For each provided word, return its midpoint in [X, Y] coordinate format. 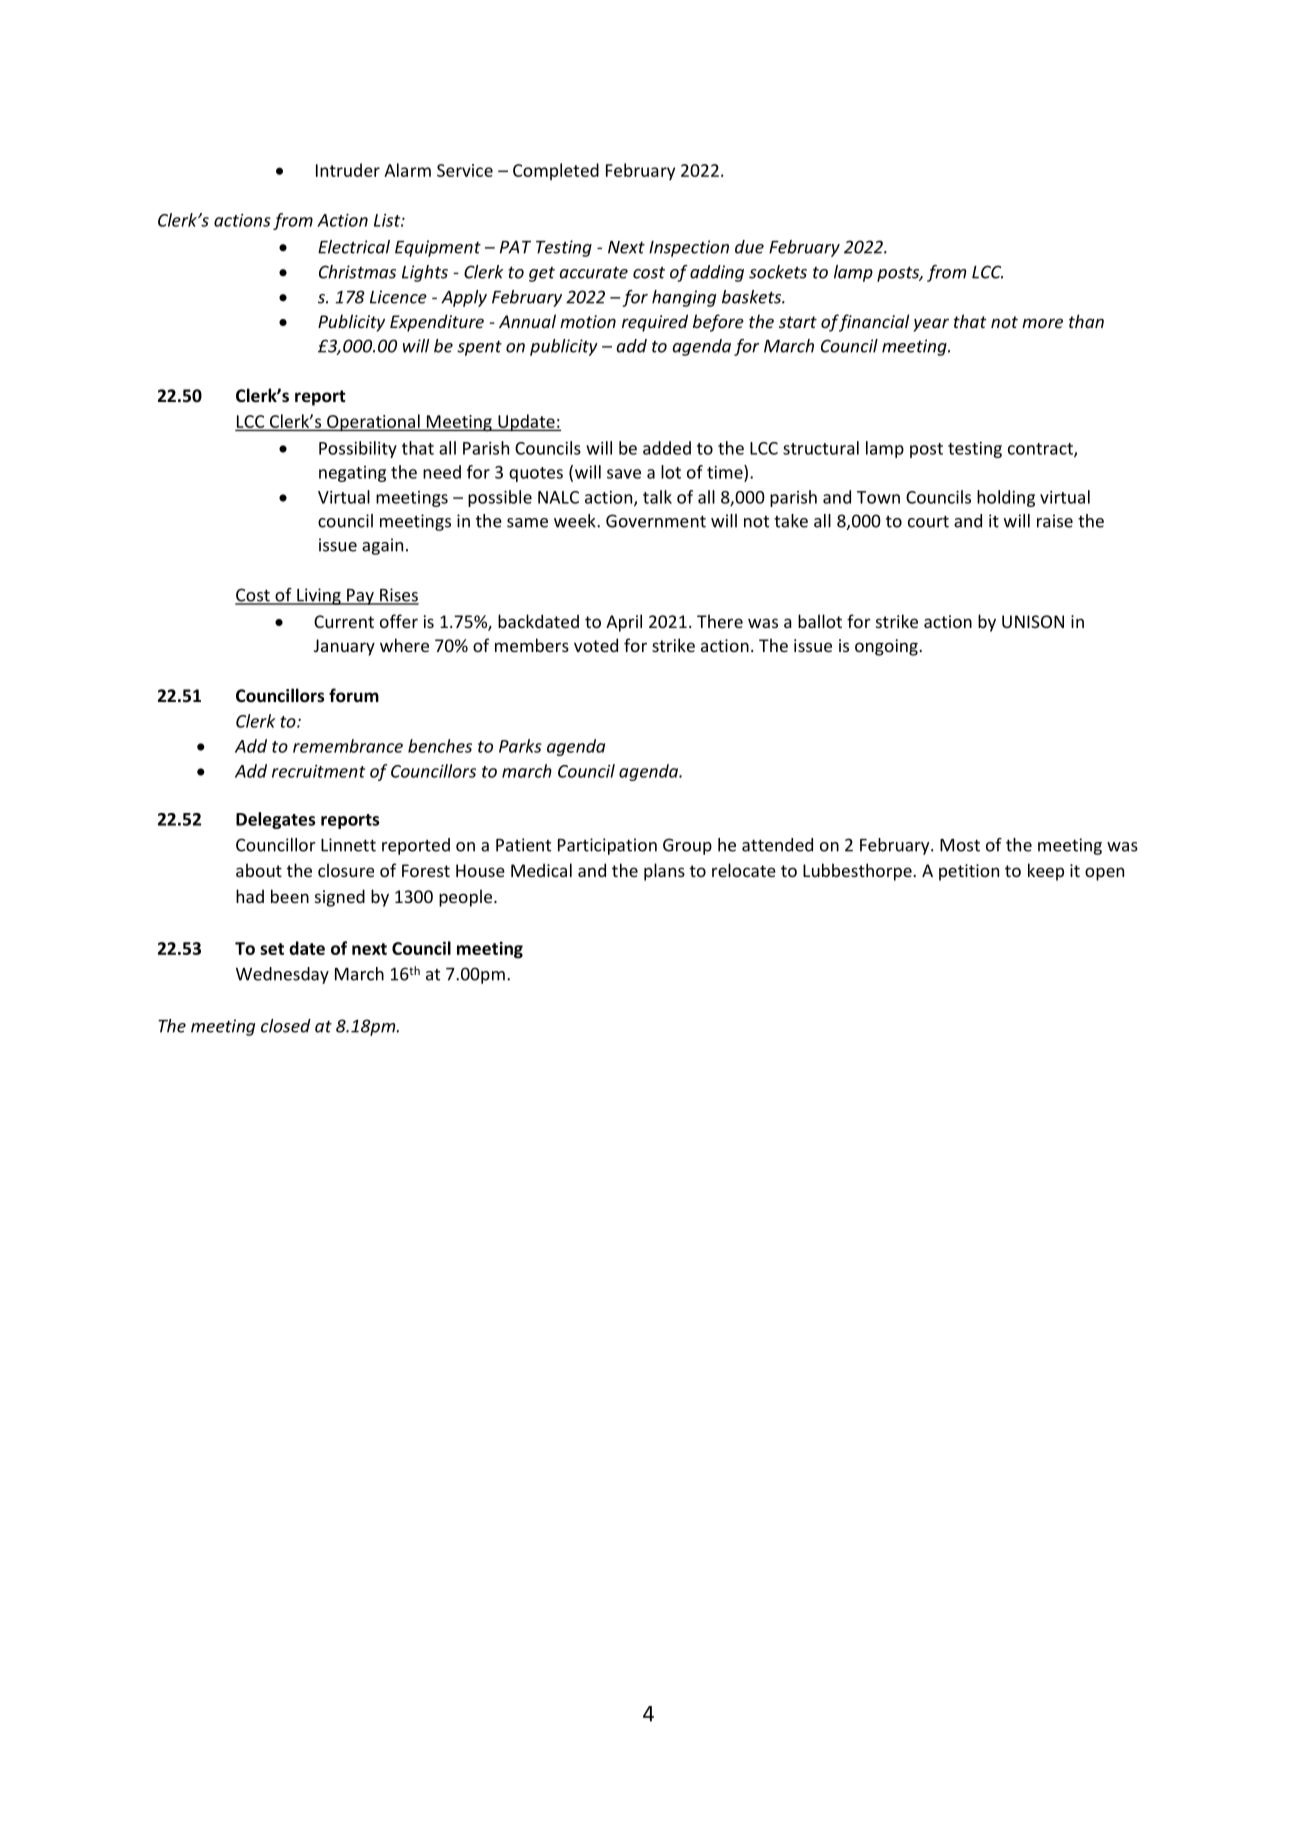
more [1042, 323]
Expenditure [437, 323]
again [382, 546]
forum [354, 695]
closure [346, 870]
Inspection [689, 248]
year [931, 325]
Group [687, 846]
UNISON [1033, 621]
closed [286, 1026]
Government [656, 521]
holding [1006, 498]
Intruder [348, 170]
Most [960, 845]
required [655, 323]
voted [596, 645]
